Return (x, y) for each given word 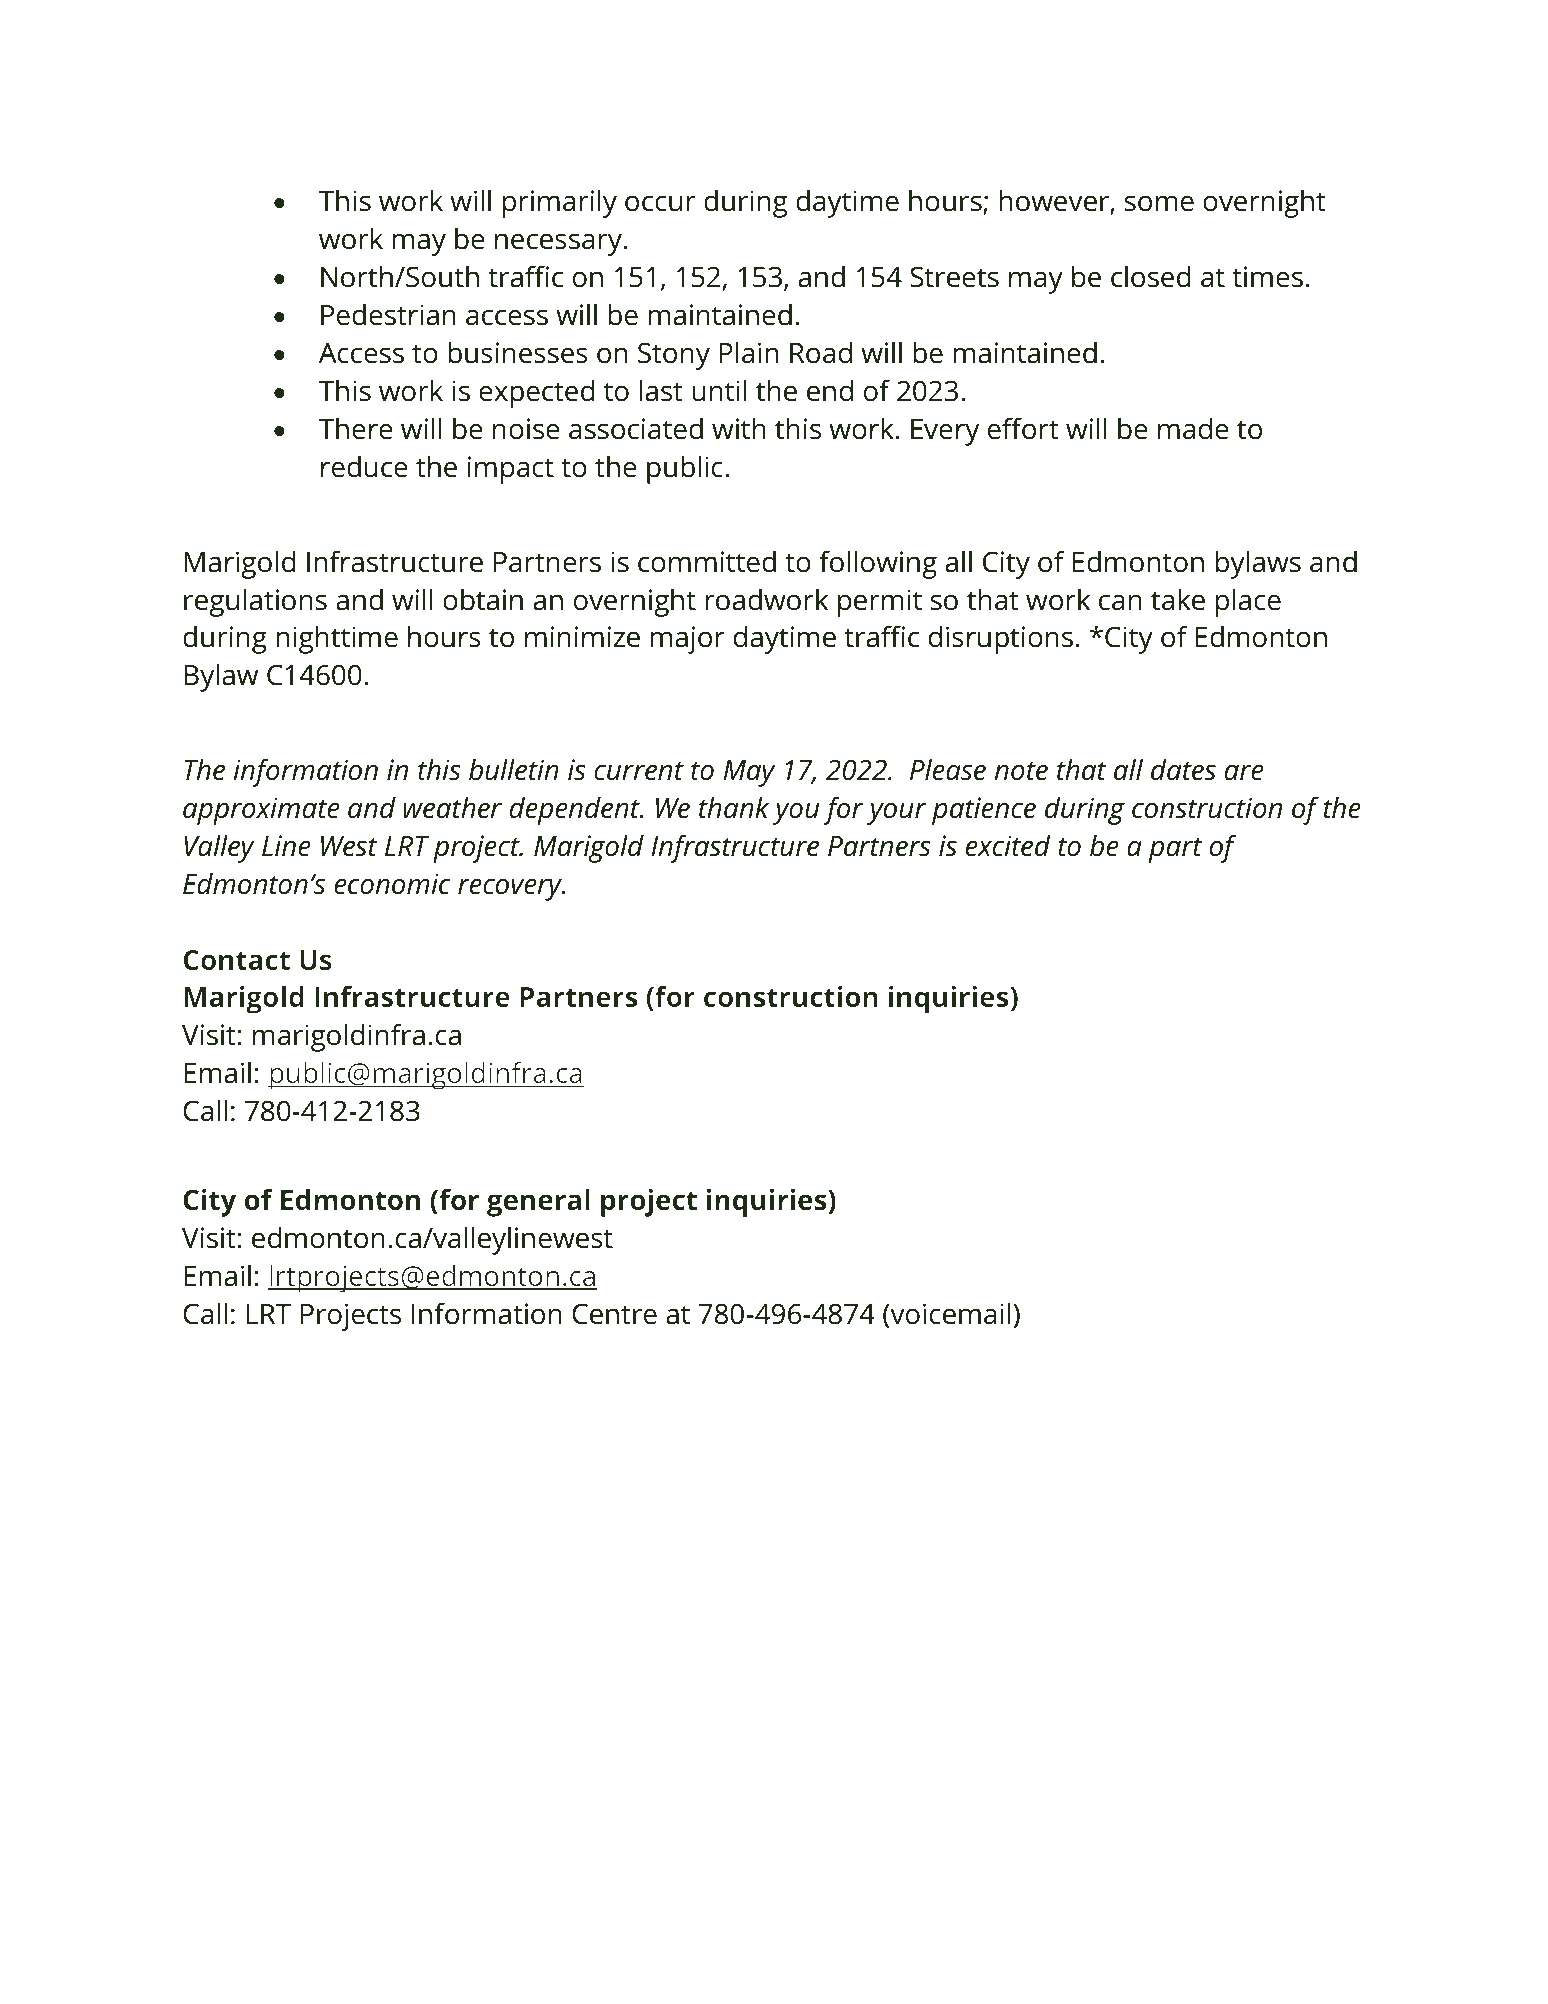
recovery (511, 889)
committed (707, 561)
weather (452, 807)
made (1193, 428)
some (1159, 203)
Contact (236, 960)
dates (1183, 769)
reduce (364, 466)
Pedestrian (388, 314)
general (538, 1203)
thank (734, 807)
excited (1008, 845)
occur (660, 203)
